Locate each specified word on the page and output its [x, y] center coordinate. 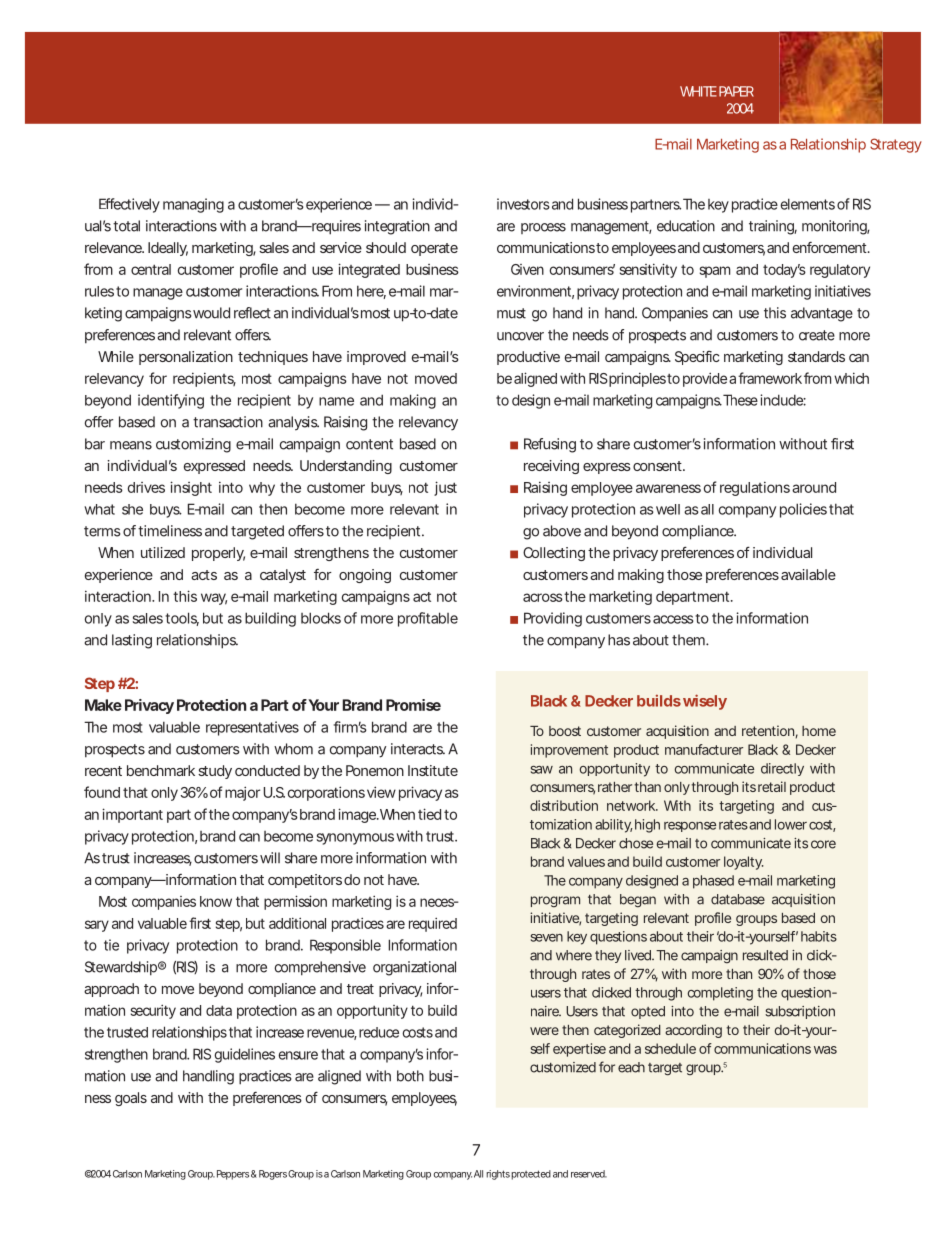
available [808, 574]
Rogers [273, 1175]
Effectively [129, 205]
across [543, 597]
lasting [132, 641]
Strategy [896, 145]
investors [523, 204]
